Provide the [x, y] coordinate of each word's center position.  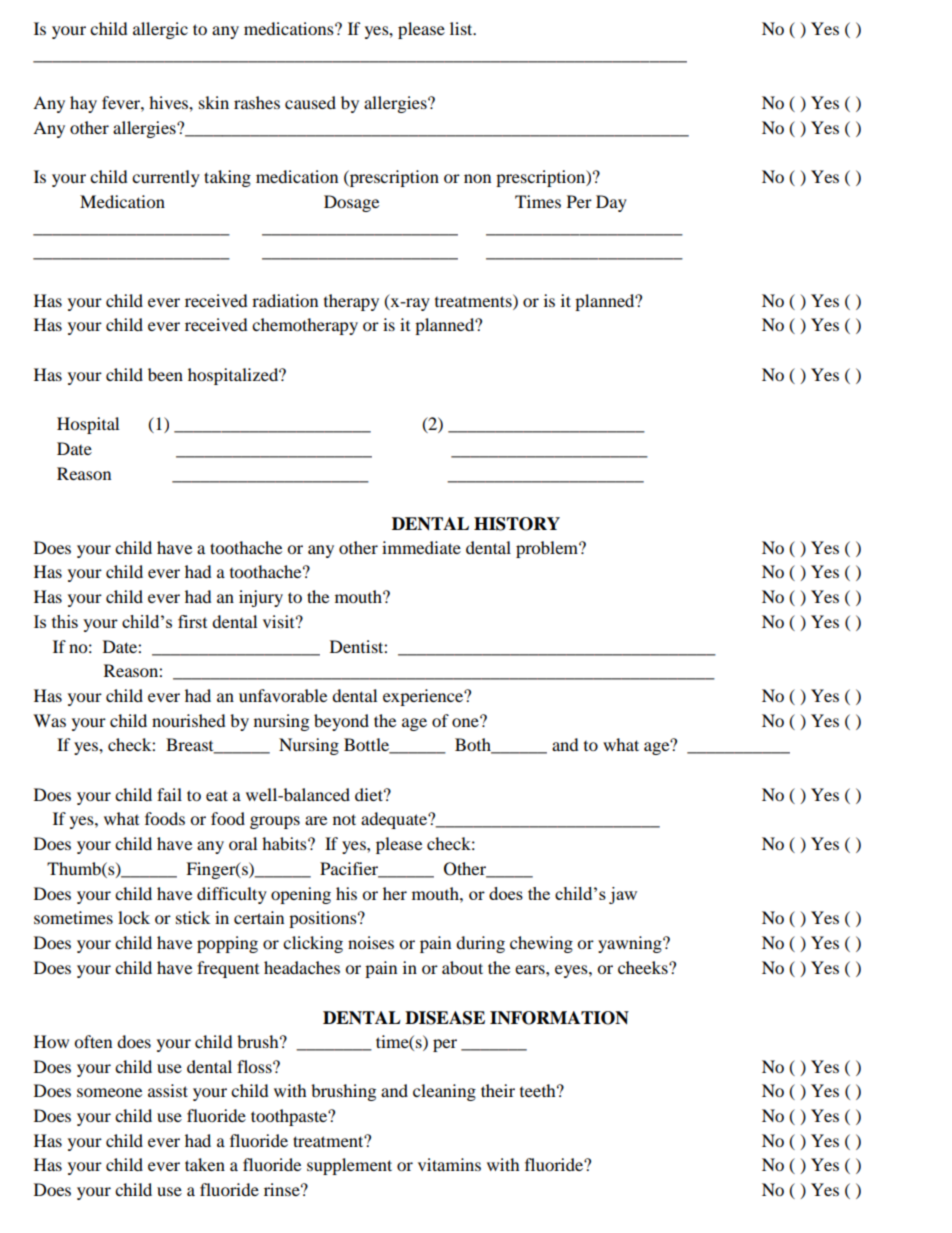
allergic [160, 30]
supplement [349, 1166]
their [498, 1090]
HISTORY [517, 524]
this [65, 621]
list [462, 28]
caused [310, 102]
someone [109, 1092]
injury [261, 598]
